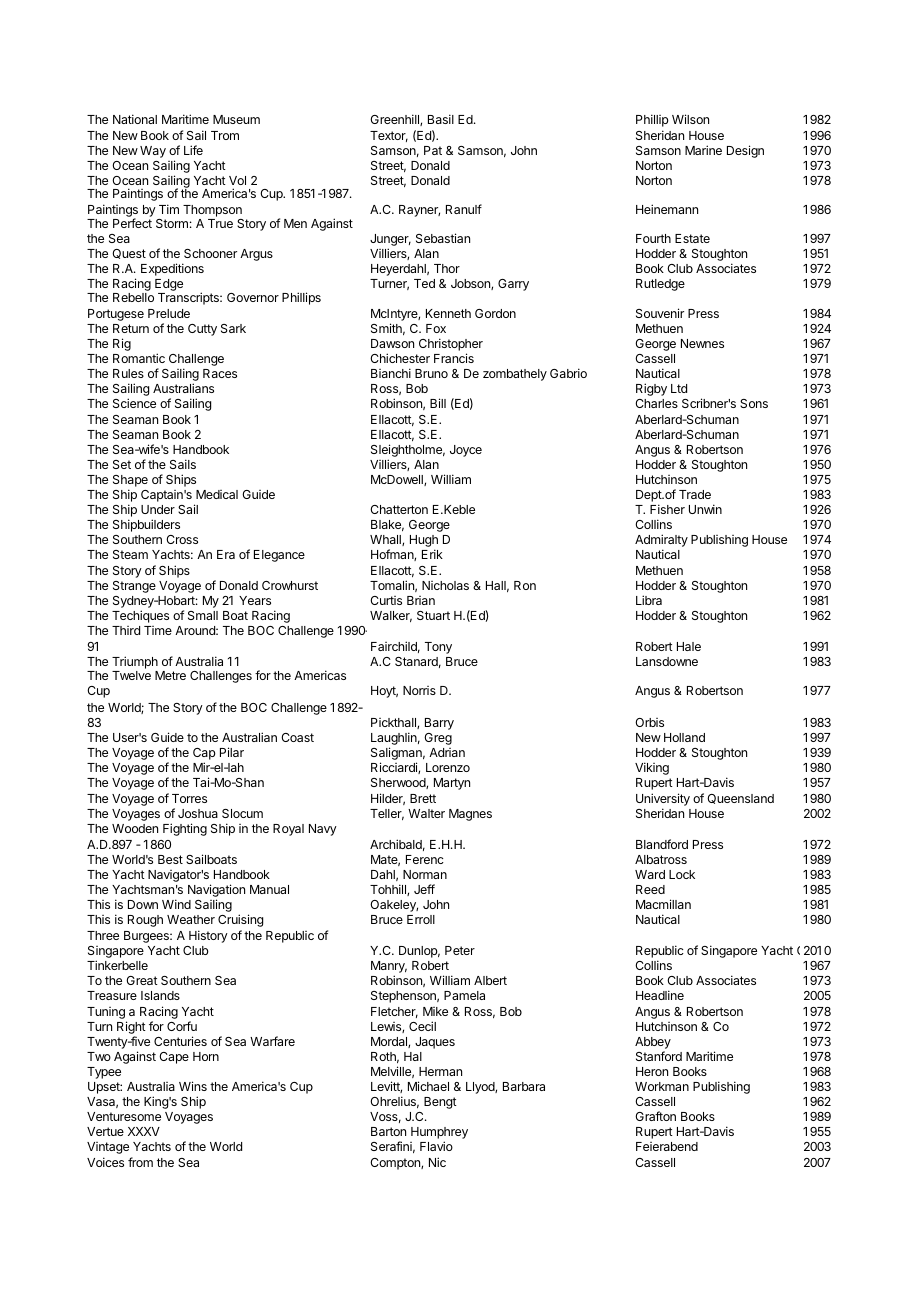  I want to click on Lock, so click(682, 874).
